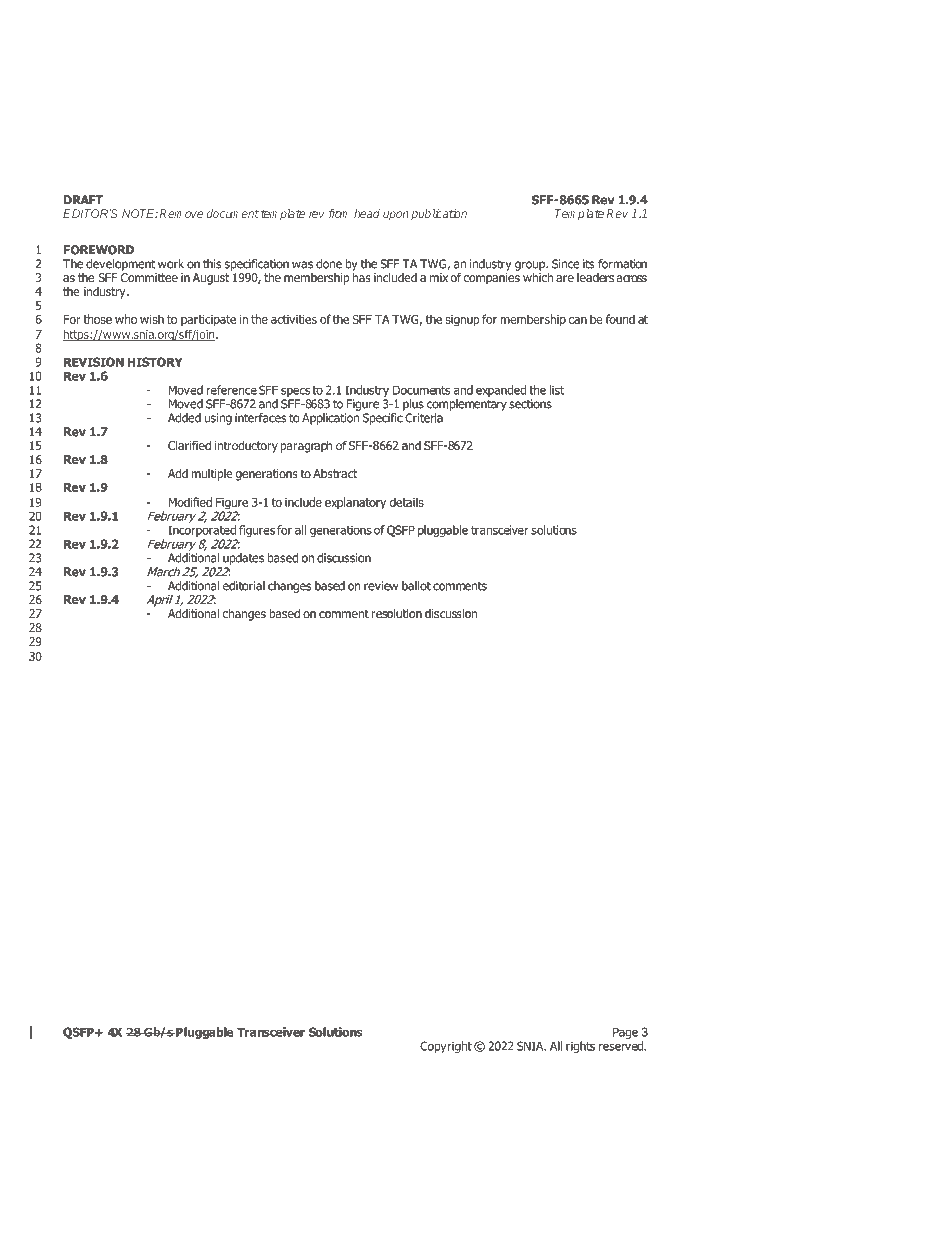 This screenshot has width=952, height=1233. What do you see at coordinates (446, 1047) in the screenshot?
I see `Copyright` at bounding box center [446, 1047].
